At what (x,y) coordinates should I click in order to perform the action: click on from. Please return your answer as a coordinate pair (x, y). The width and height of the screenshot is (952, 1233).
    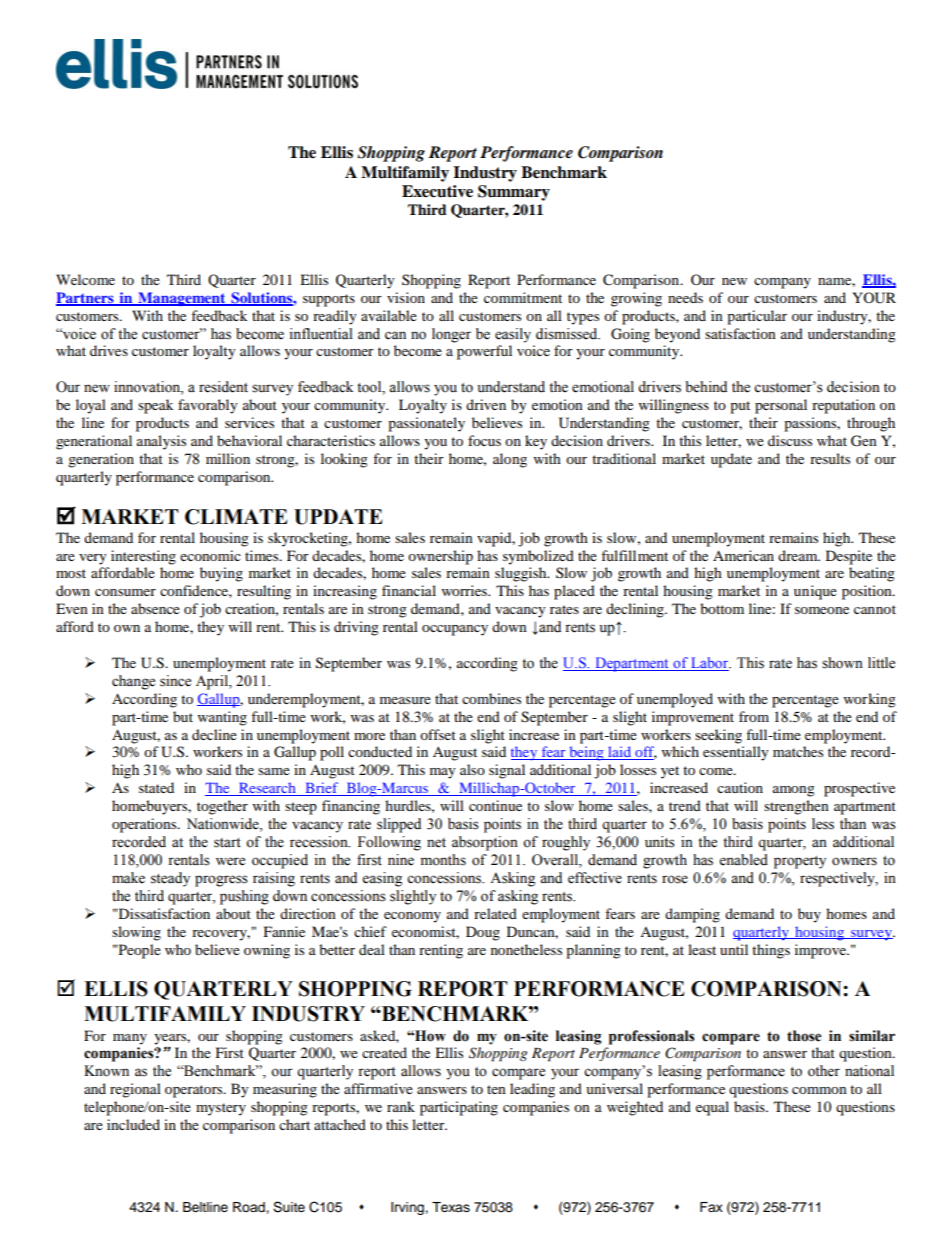
    Looking at the image, I should click on (754, 716).
